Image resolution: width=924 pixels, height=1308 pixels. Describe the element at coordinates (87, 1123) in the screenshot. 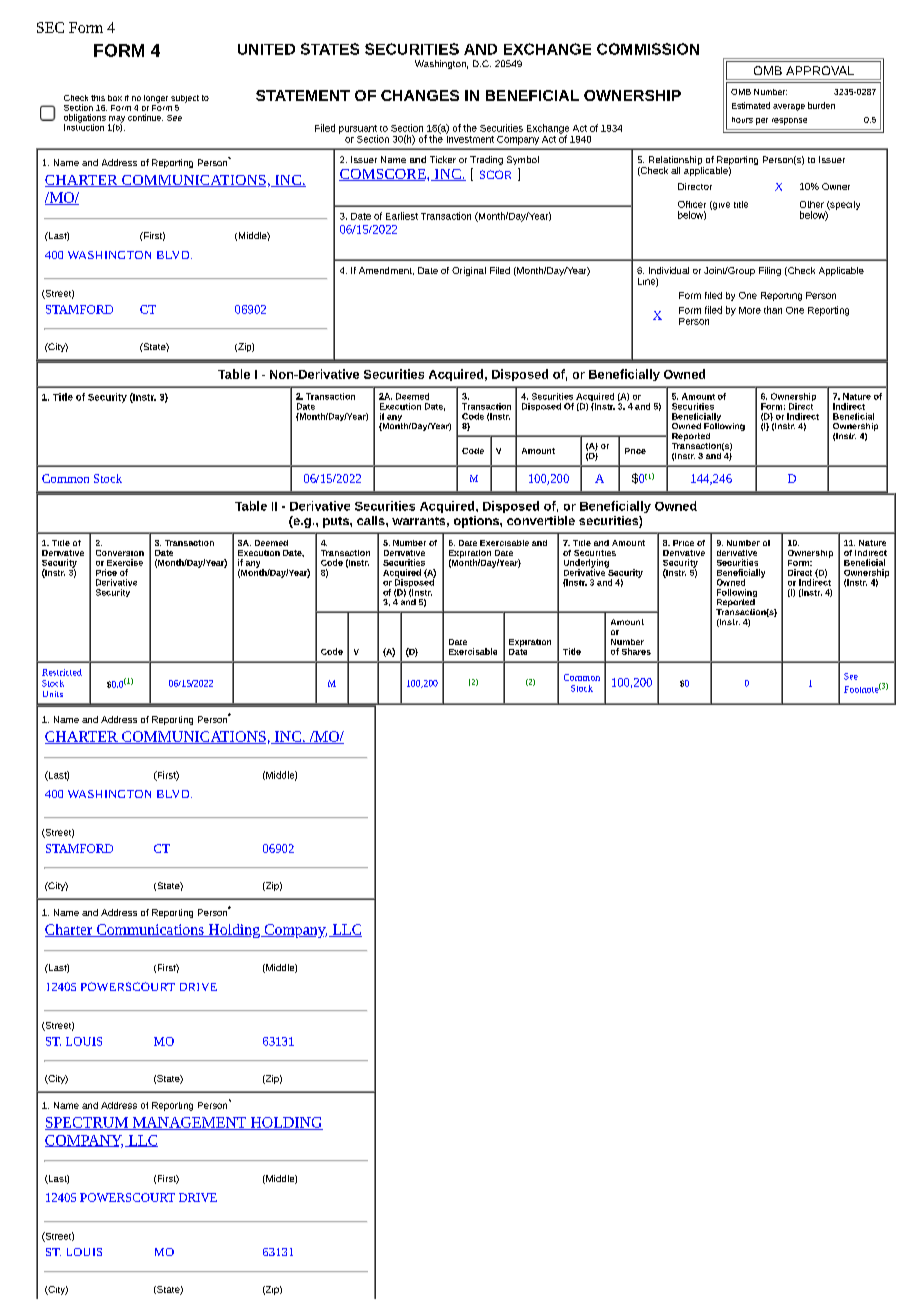

I see `SPECTRUM` at that location.
